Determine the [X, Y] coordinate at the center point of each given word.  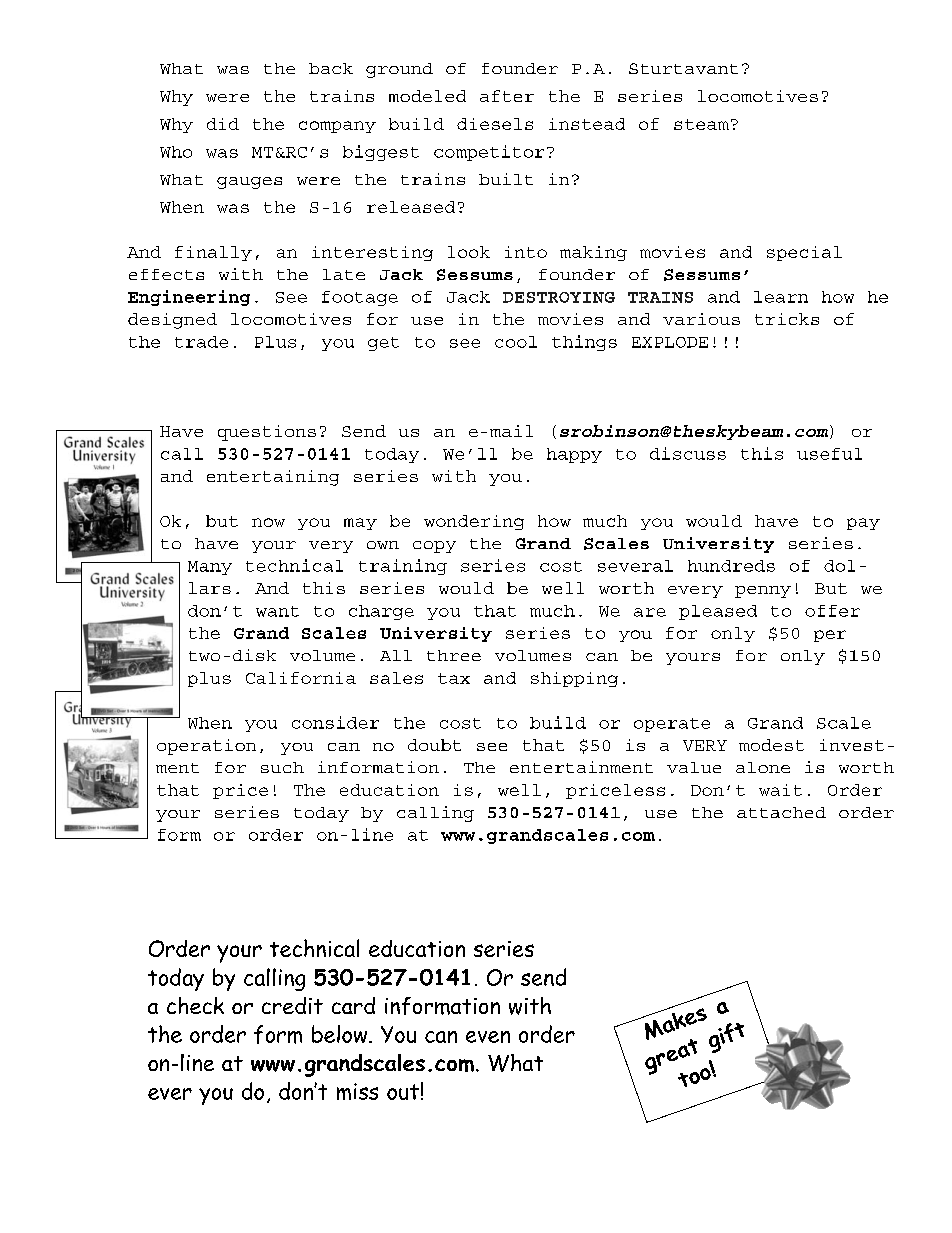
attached [781, 812]
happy [574, 455]
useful [829, 454]
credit [292, 1005]
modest [771, 745]
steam [701, 124]
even [488, 1037]
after [507, 96]
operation [206, 747]
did [223, 124]
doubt [434, 745]
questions [267, 433]
